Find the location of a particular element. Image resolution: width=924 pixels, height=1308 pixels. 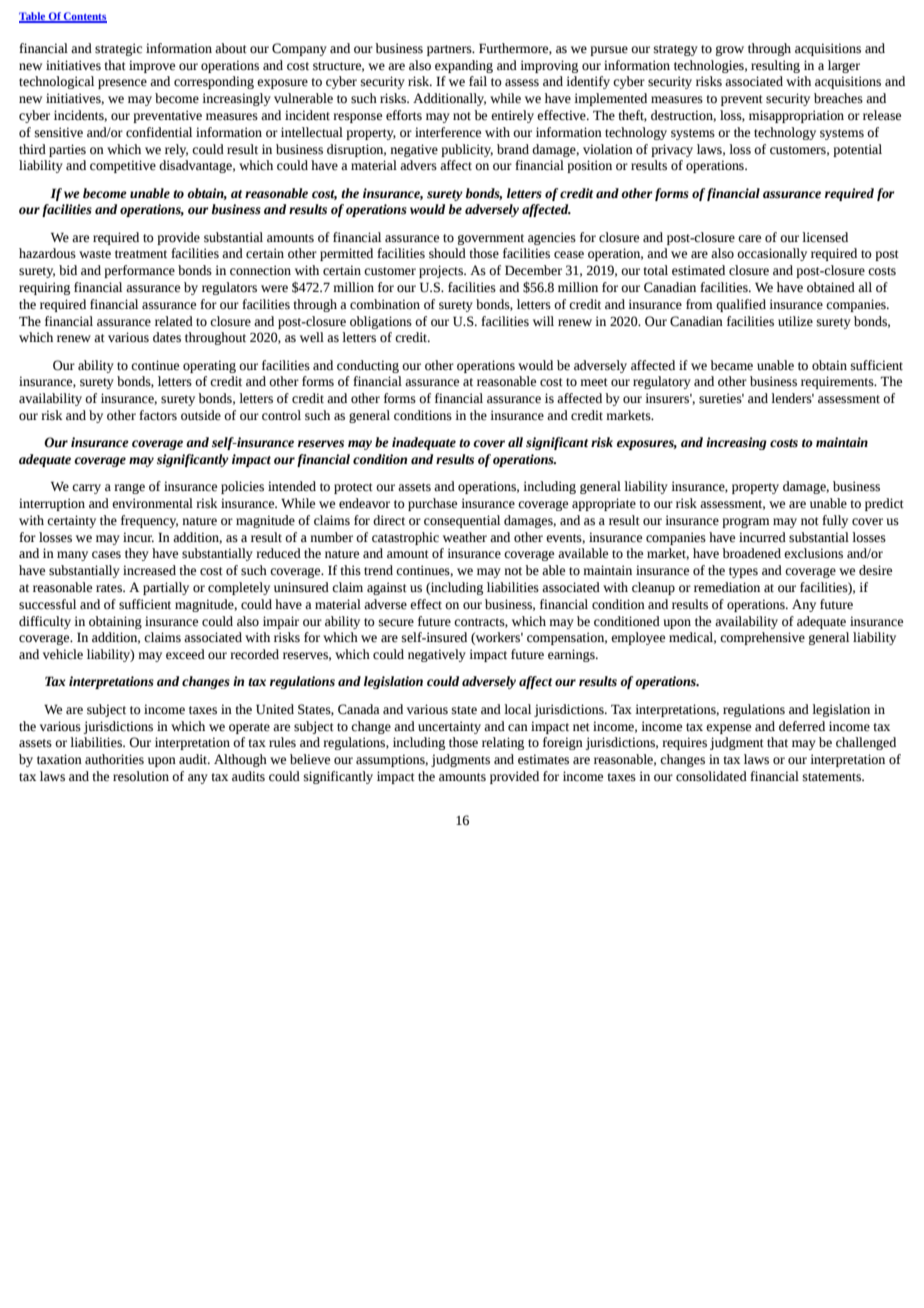

should is located at coordinates (447, 253).
